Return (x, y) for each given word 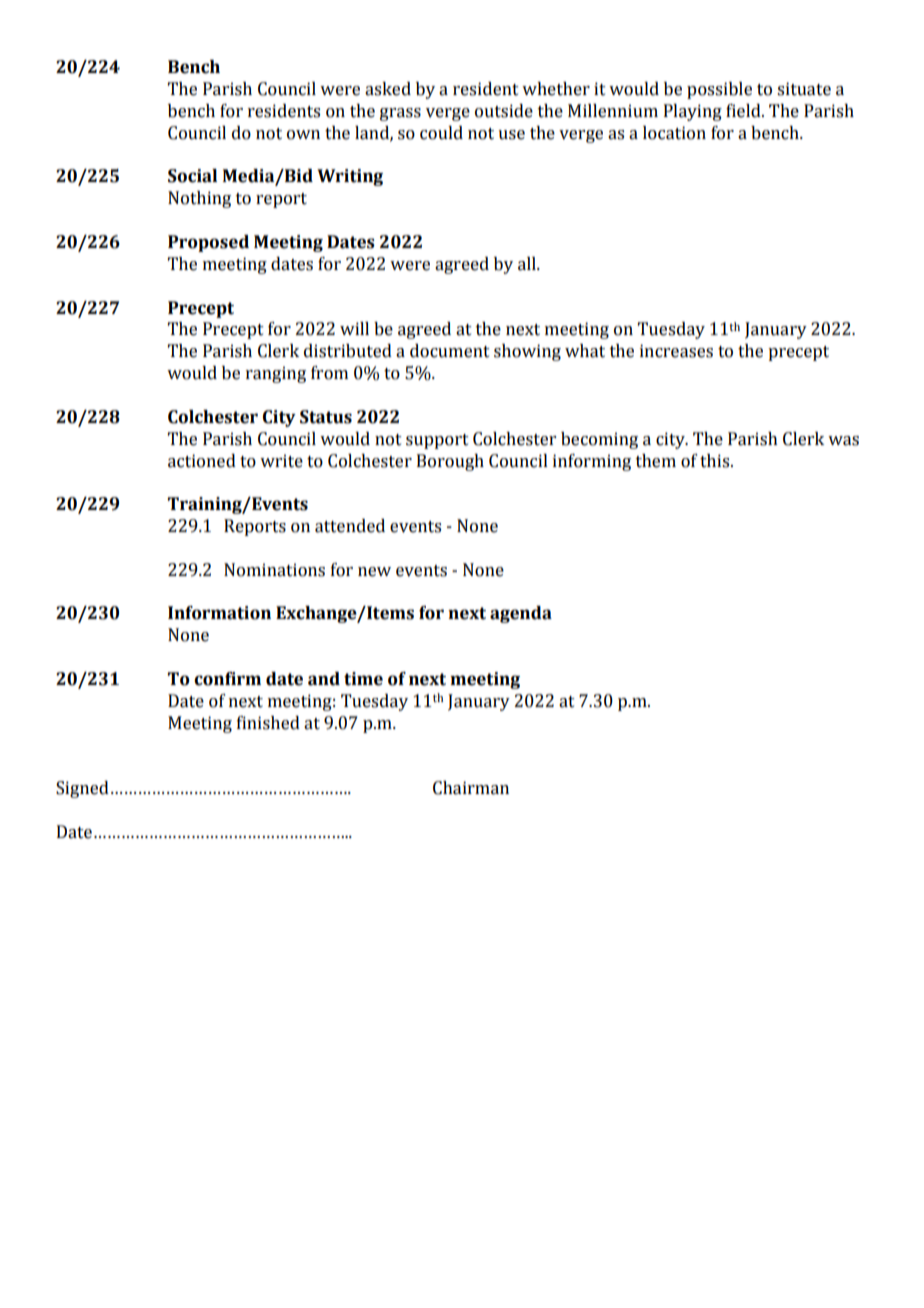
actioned (202, 461)
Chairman (471, 788)
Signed (82, 789)
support (437, 441)
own (303, 135)
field (744, 111)
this (716, 461)
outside (504, 111)
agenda (521, 614)
